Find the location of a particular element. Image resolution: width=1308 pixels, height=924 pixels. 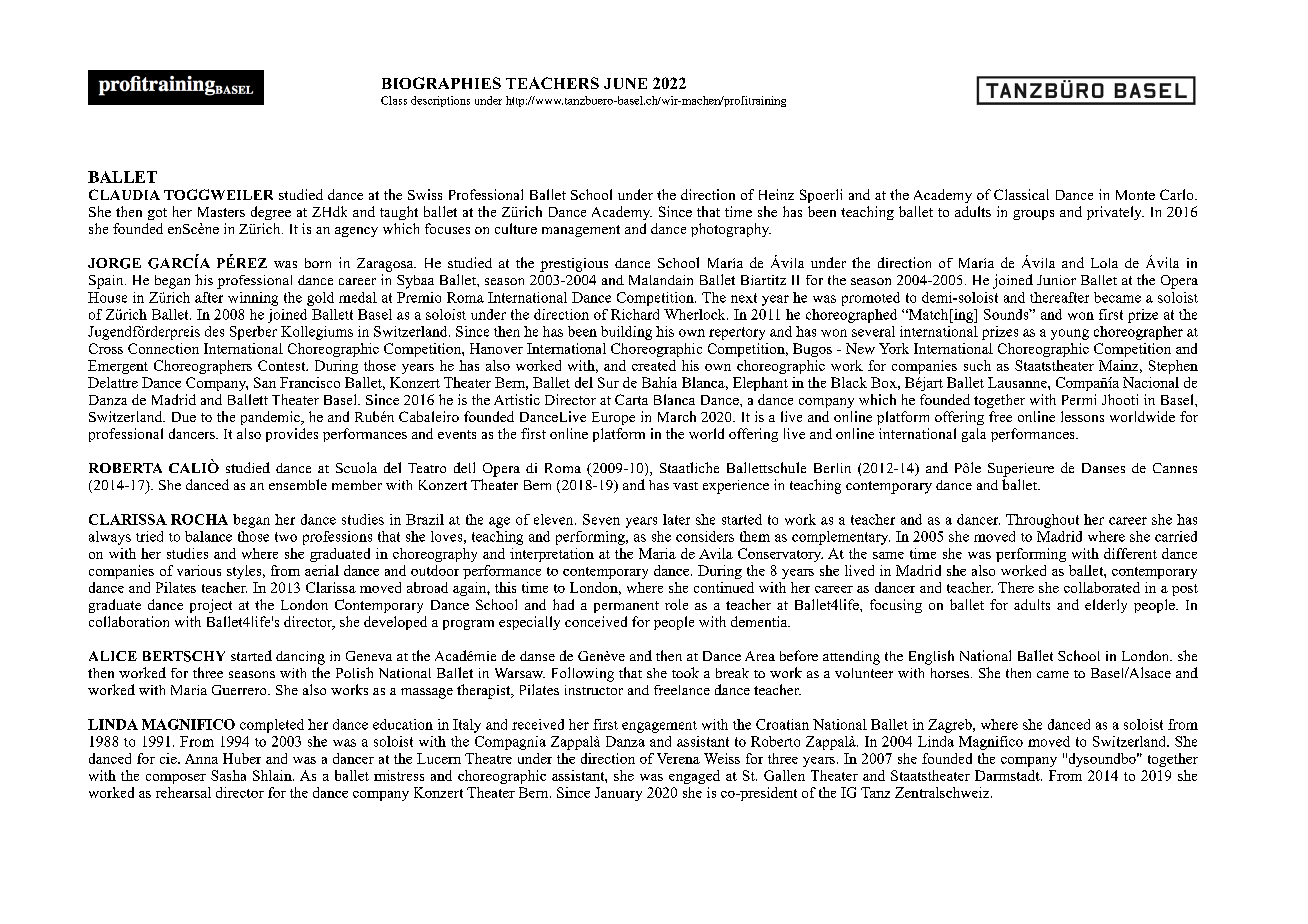

young is located at coordinates (1070, 334).
